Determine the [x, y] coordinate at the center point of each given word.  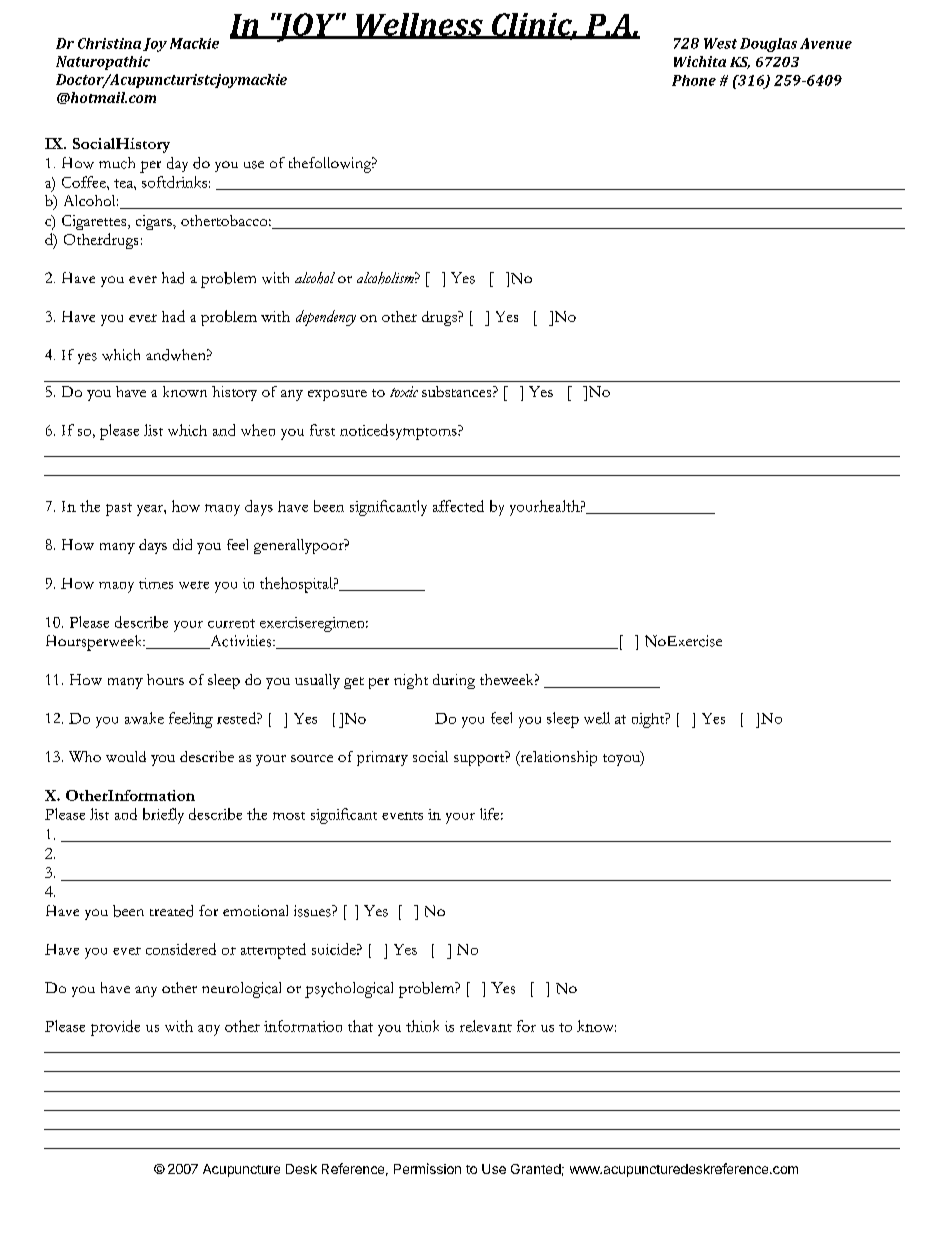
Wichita [700, 61]
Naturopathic [103, 63]
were [194, 585]
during [454, 681]
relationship [557, 758]
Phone [694, 80]
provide [115, 1028]
